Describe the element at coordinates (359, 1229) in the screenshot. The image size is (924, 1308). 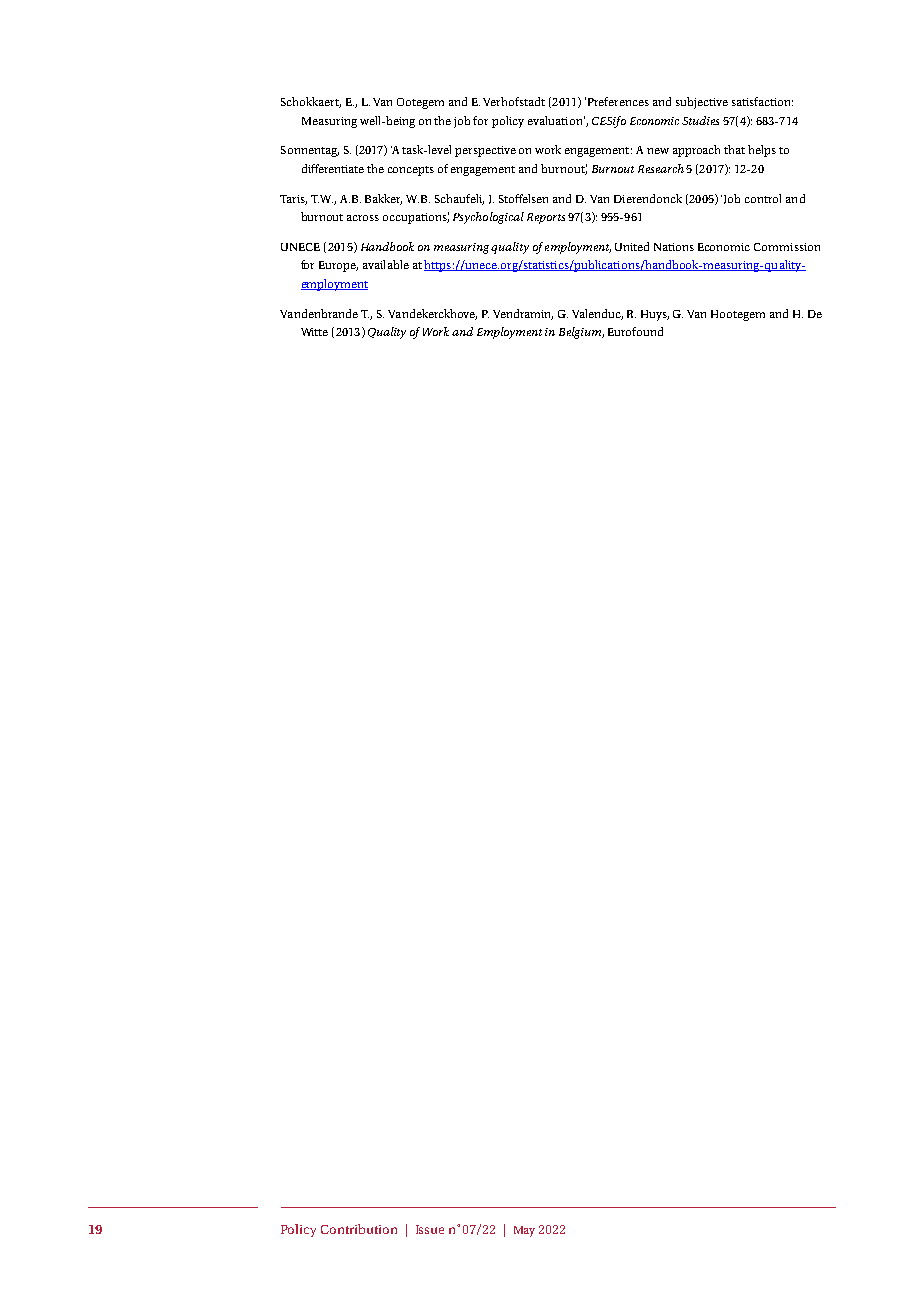
I see `Contribution` at that location.
